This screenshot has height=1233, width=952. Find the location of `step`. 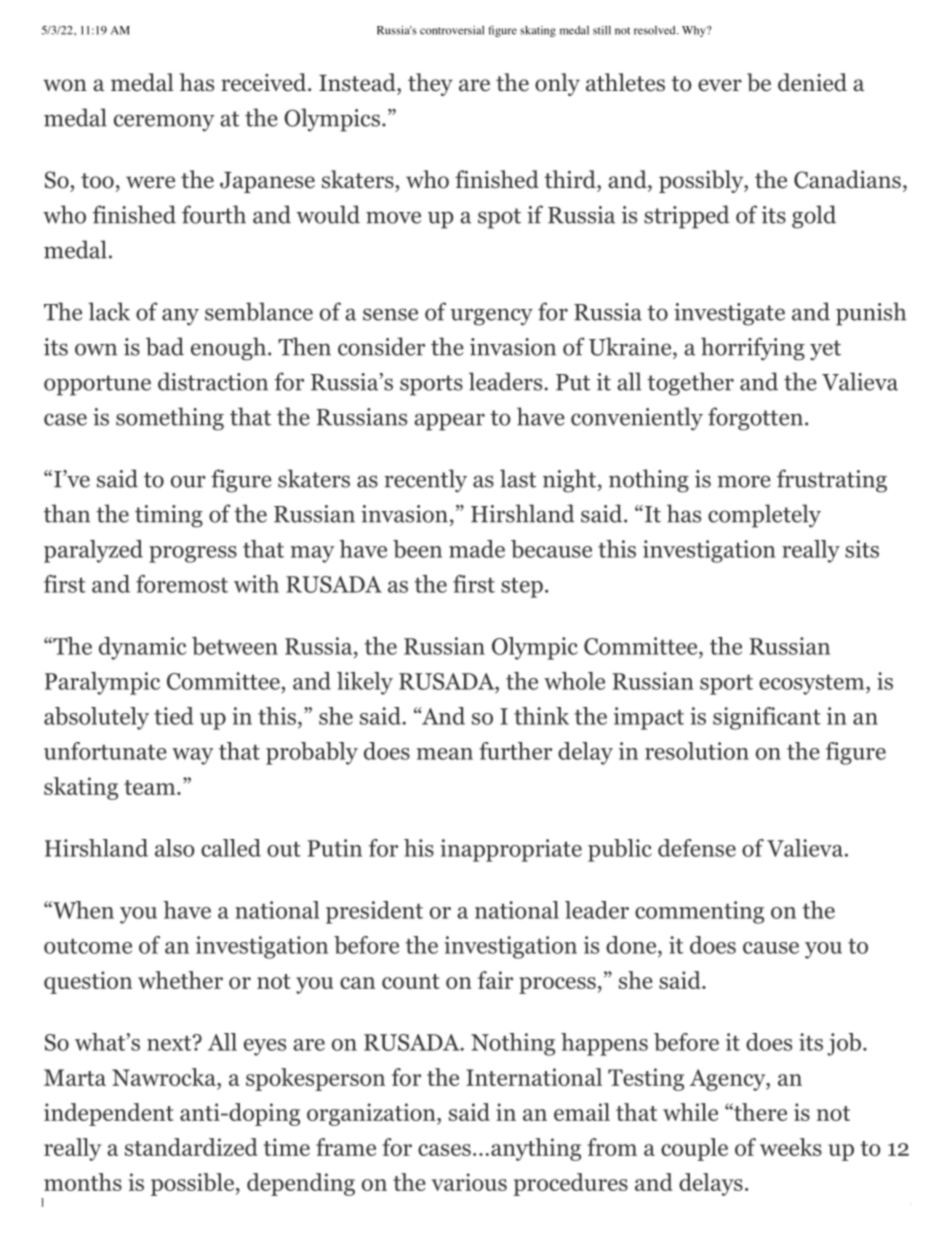

step is located at coordinates (522, 588).
